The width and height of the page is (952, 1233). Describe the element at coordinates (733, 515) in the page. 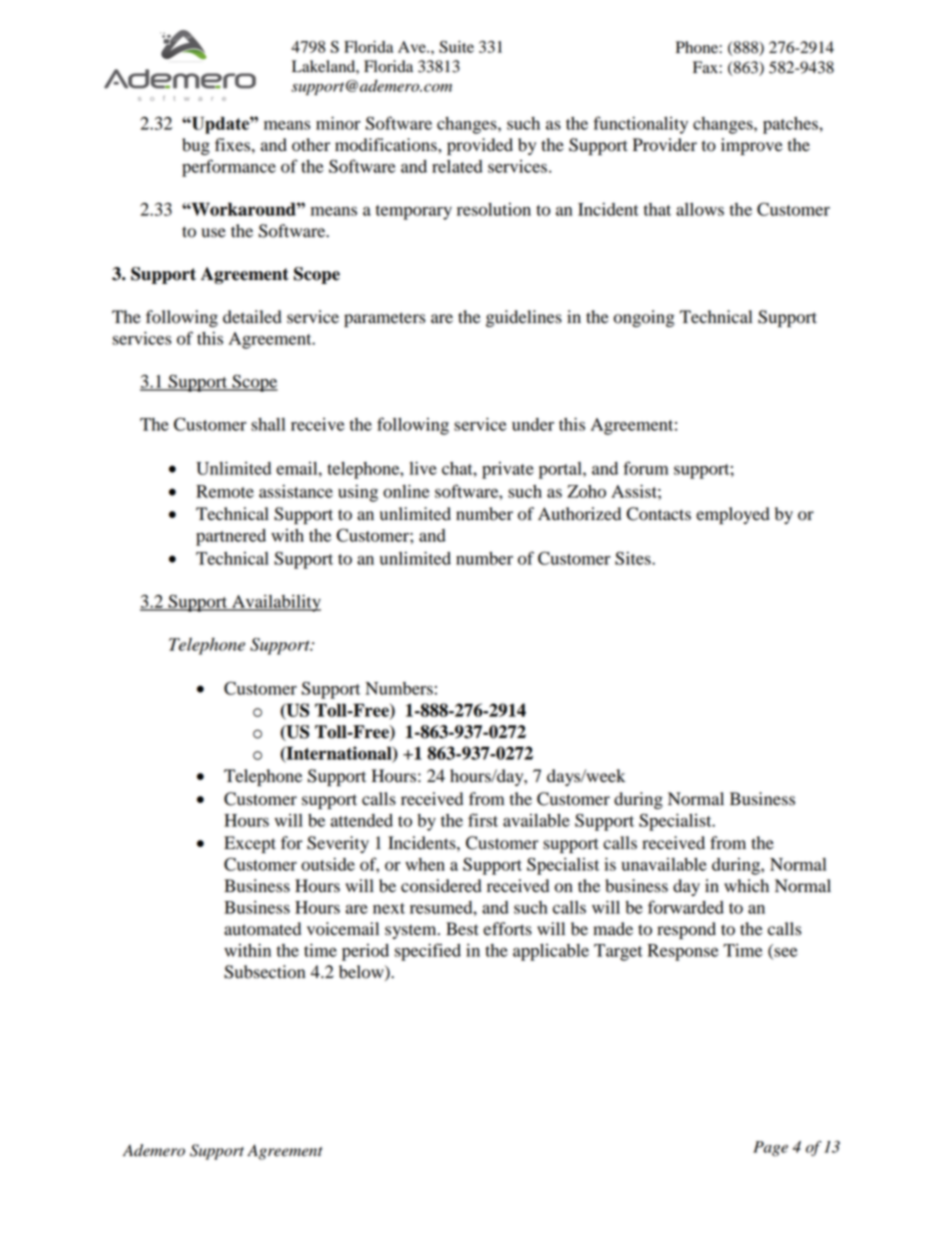

I see `employed` at that location.
